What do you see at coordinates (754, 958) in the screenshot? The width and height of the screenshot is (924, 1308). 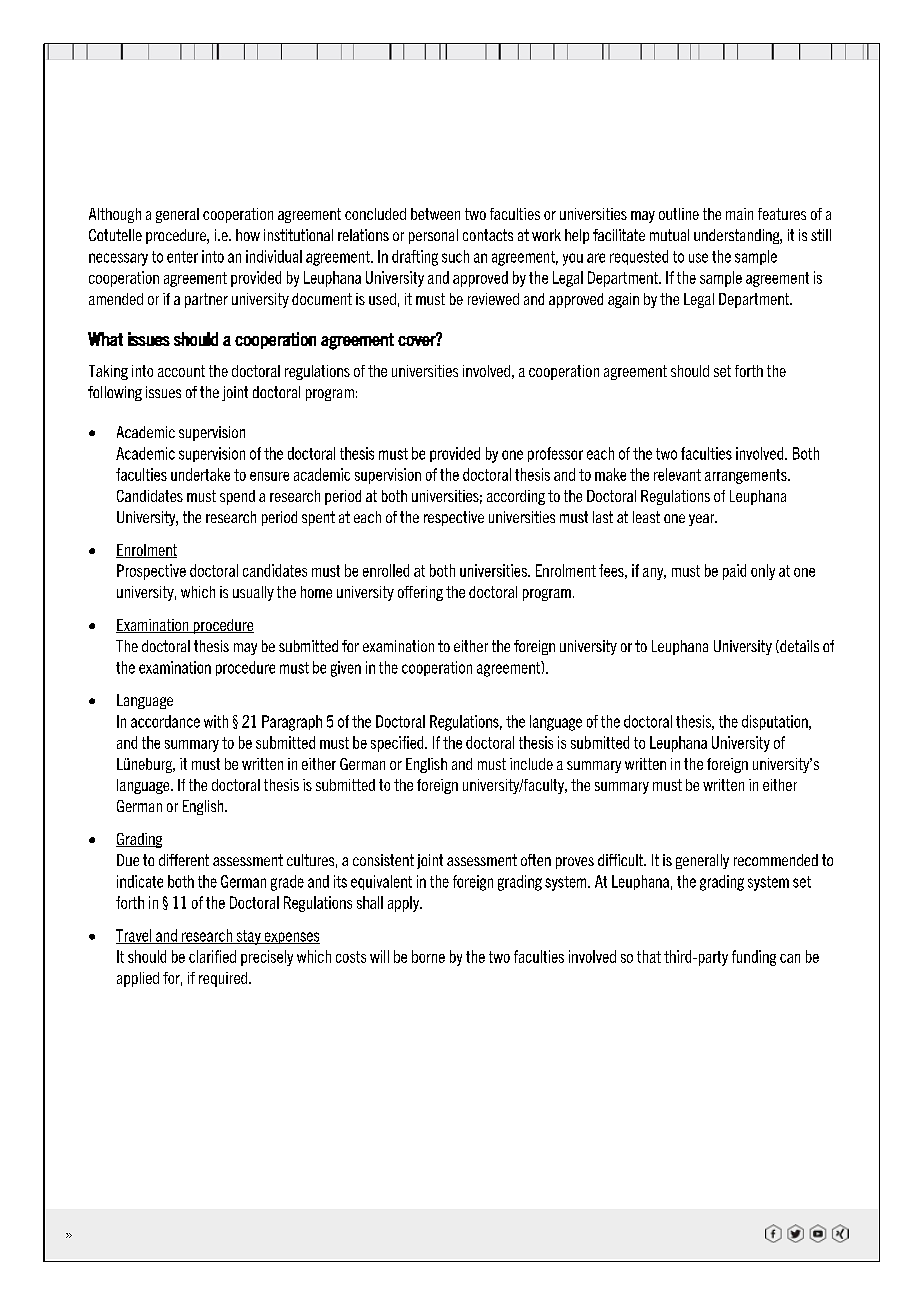 I see `funding` at bounding box center [754, 958].
